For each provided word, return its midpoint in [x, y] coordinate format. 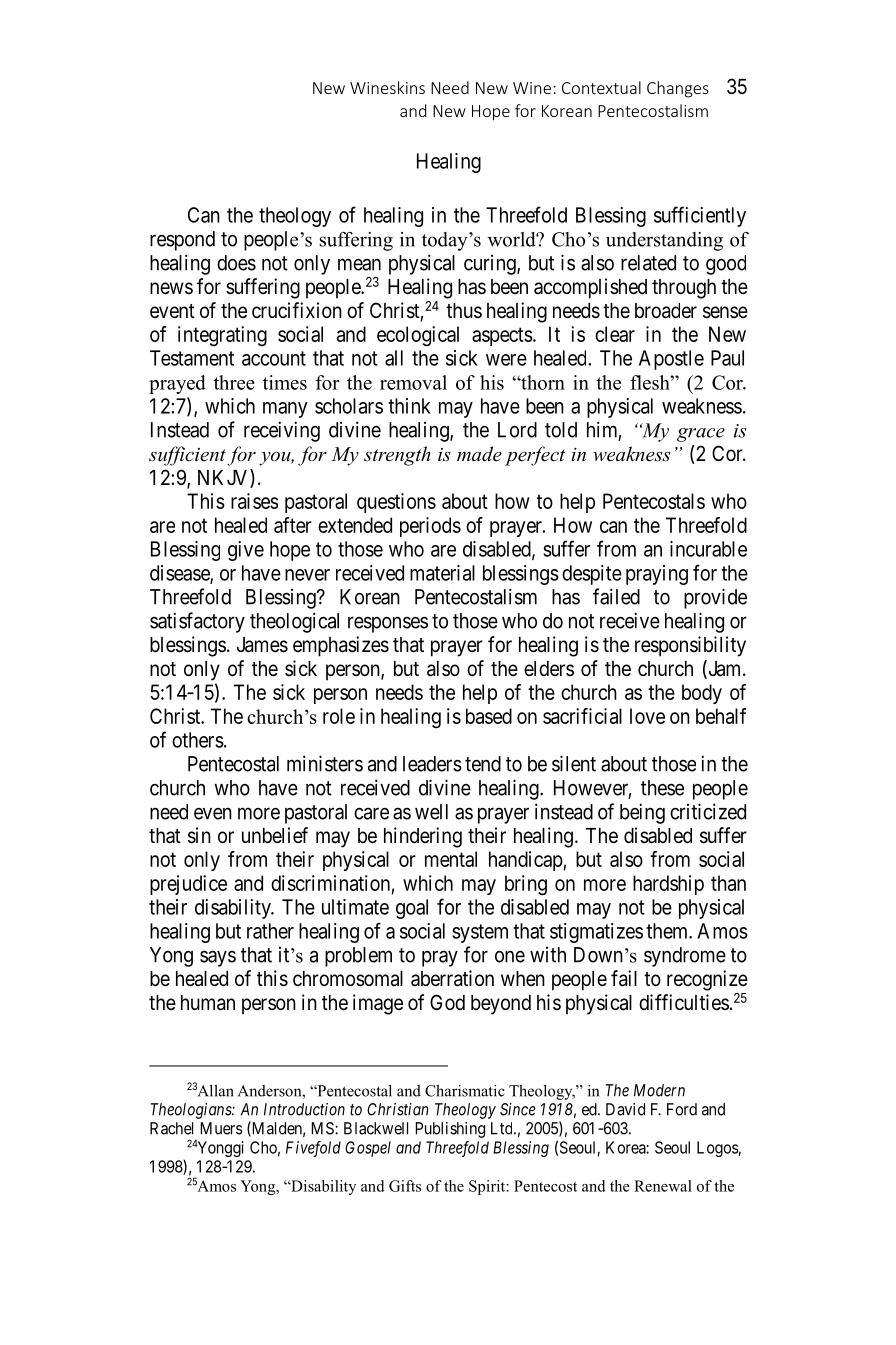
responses [388, 624]
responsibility [690, 646]
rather [270, 931]
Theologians [192, 1111]
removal [413, 382]
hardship [668, 885]
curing [491, 265]
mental [451, 859]
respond [182, 241]
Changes [678, 89]
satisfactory [197, 622]
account [274, 358]
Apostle [671, 360]
